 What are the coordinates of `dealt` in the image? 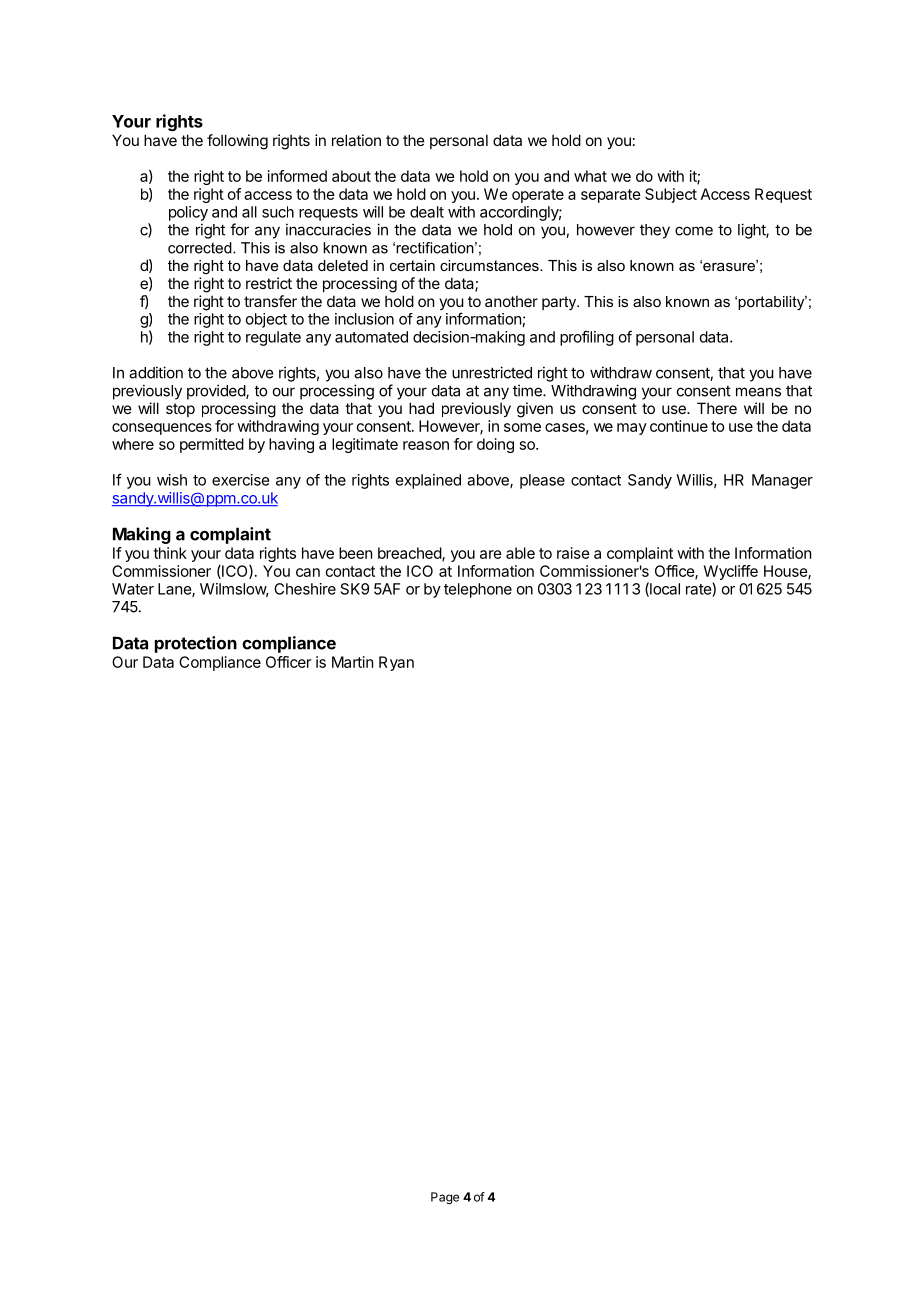 It's located at (427, 212).
